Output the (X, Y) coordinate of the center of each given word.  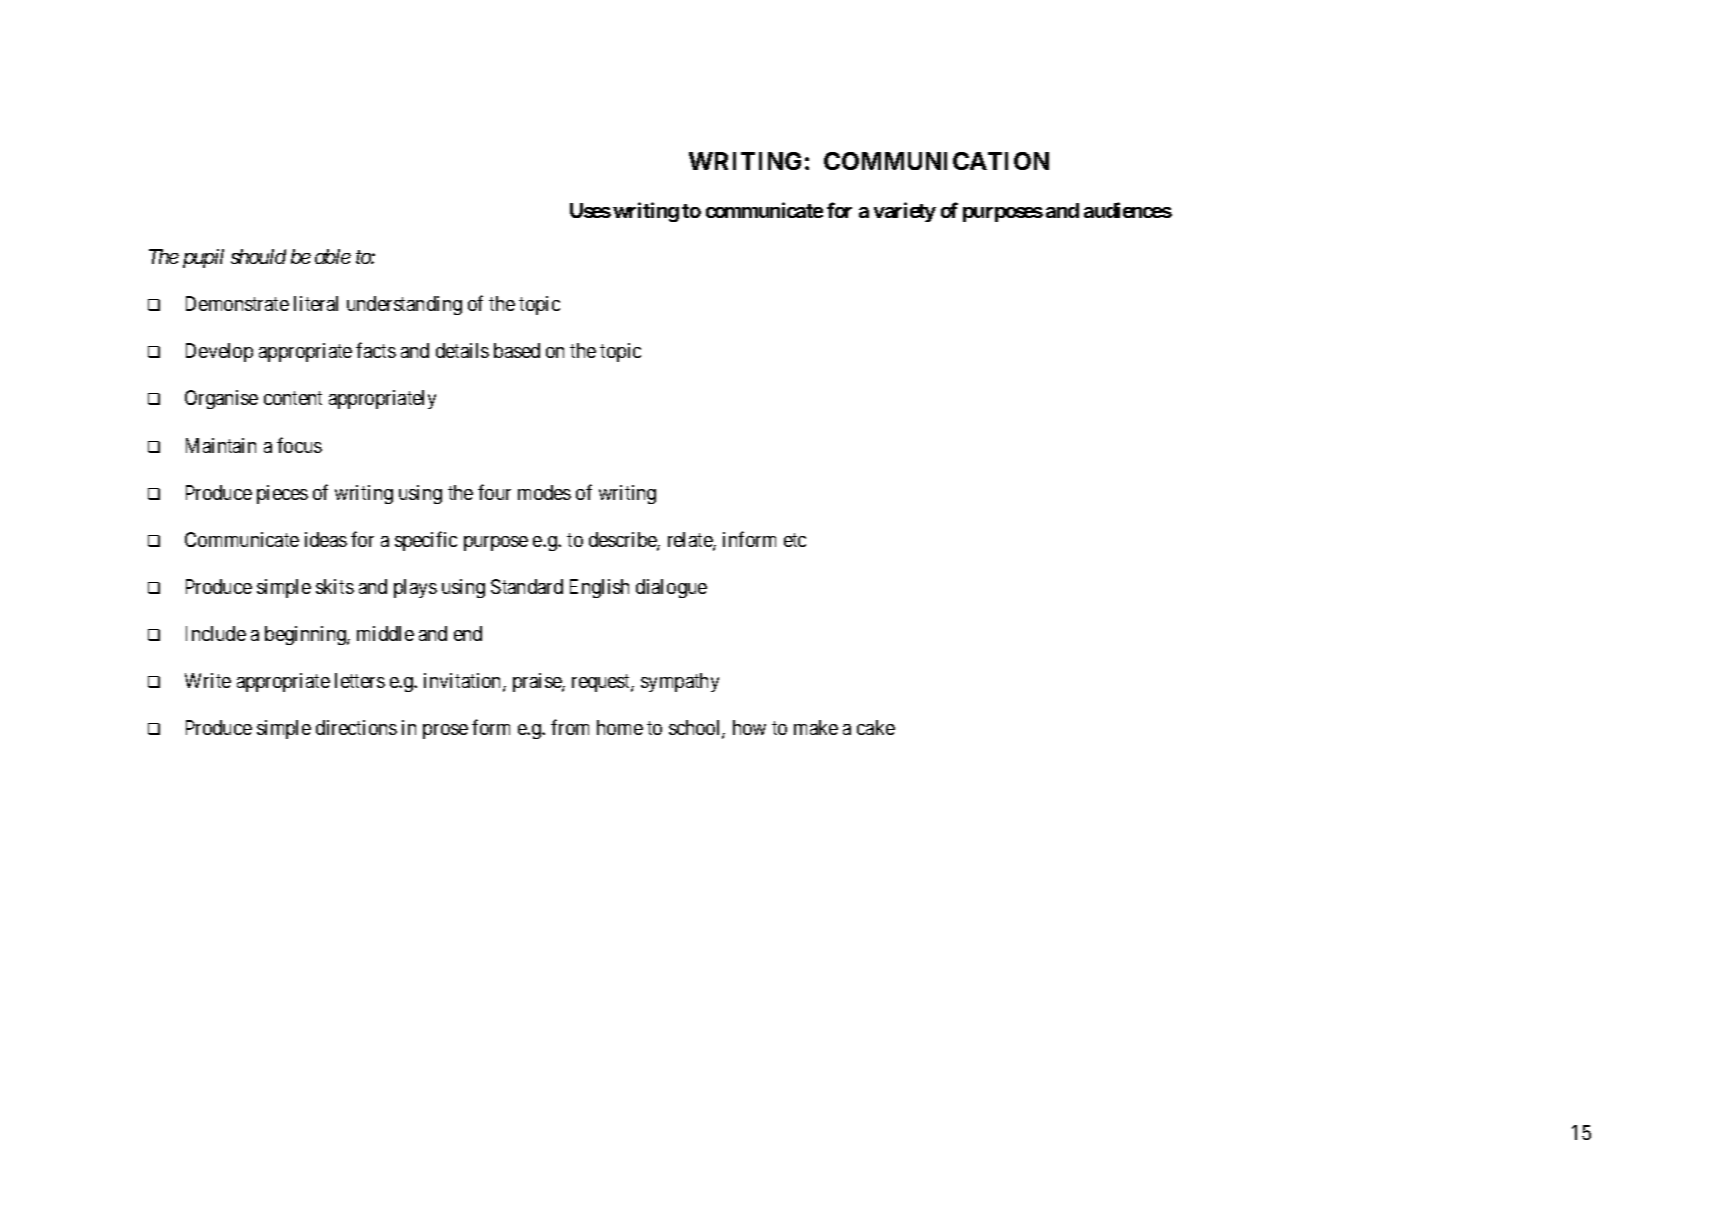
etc (795, 540)
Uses (590, 210)
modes (544, 492)
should (258, 256)
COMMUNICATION (936, 161)
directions (356, 727)
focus (299, 445)
